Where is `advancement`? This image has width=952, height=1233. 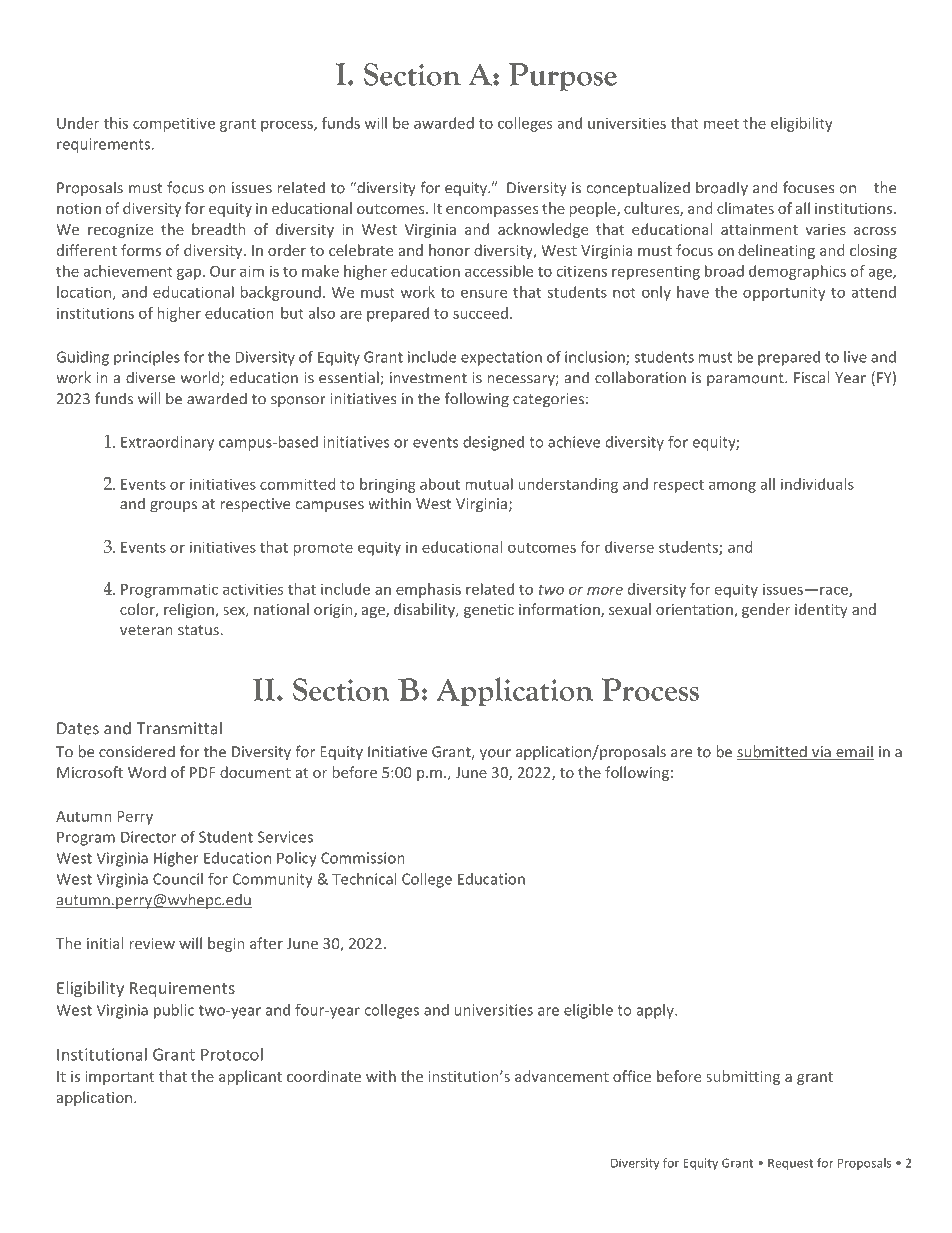 advancement is located at coordinates (562, 1076).
